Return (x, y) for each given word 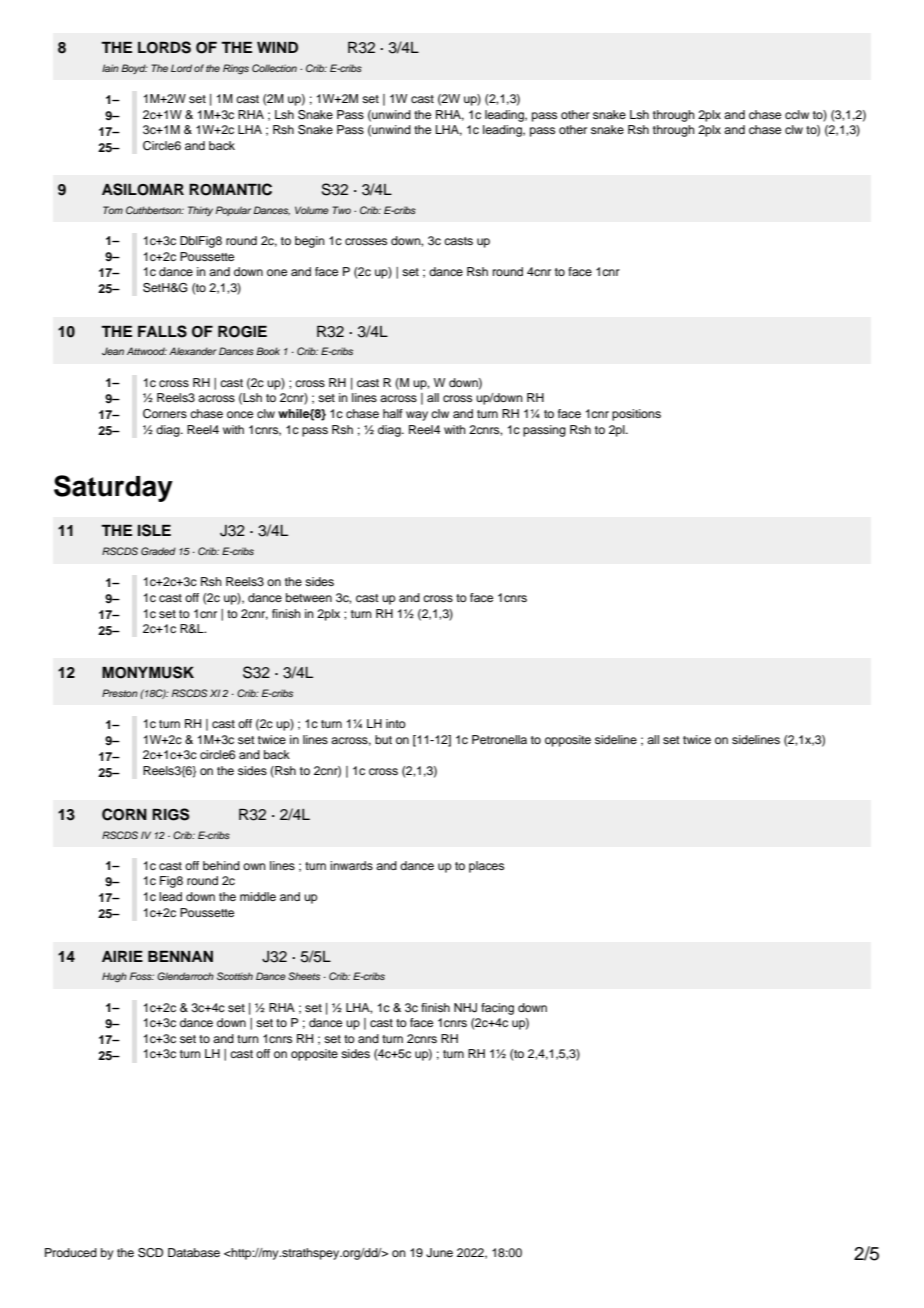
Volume (312, 210)
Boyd (134, 69)
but (383, 739)
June (439, 1253)
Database (194, 1252)
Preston (120, 693)
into (396, 723)
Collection (274, 68)
